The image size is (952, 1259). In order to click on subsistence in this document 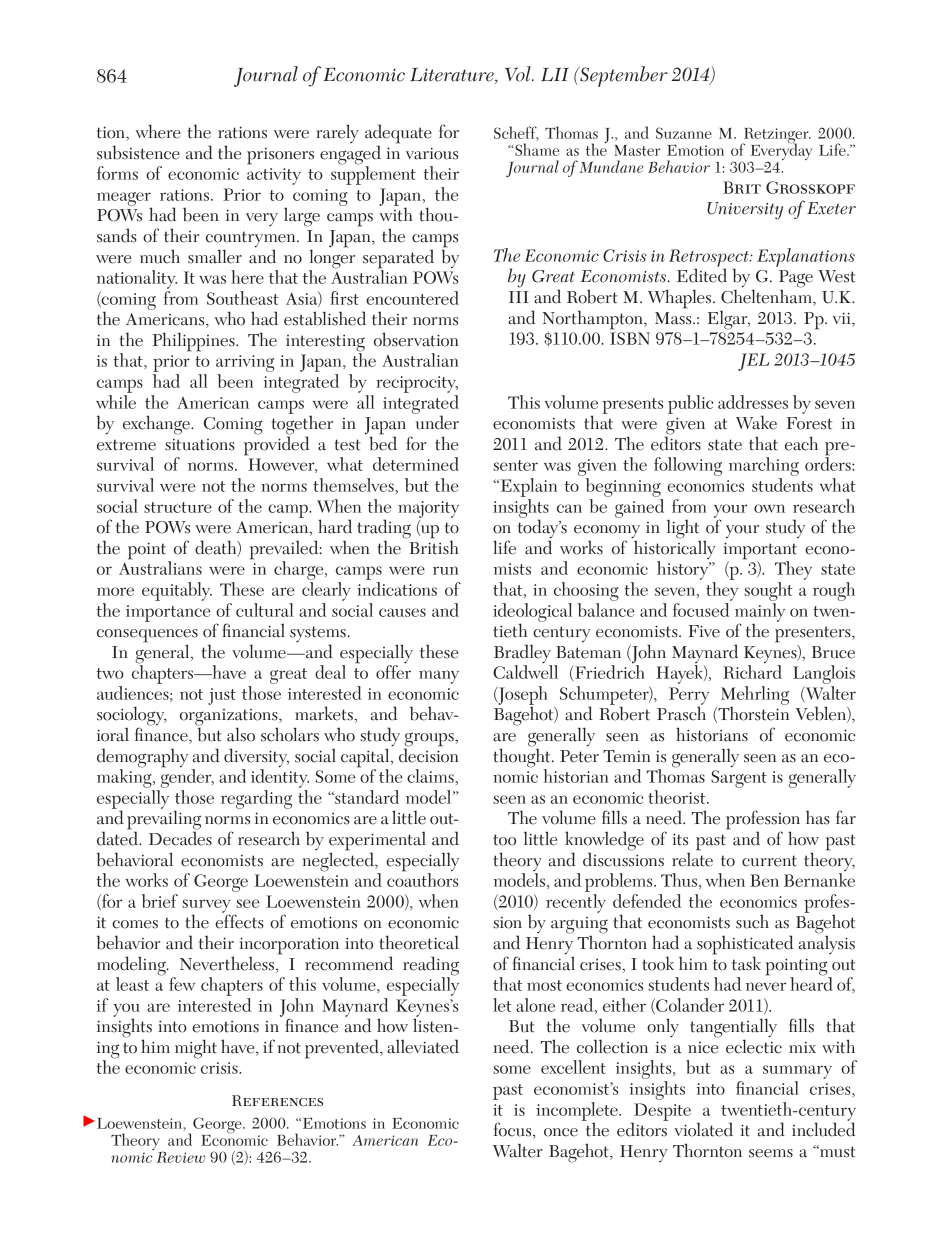, I will do `click(138, 152)`.
